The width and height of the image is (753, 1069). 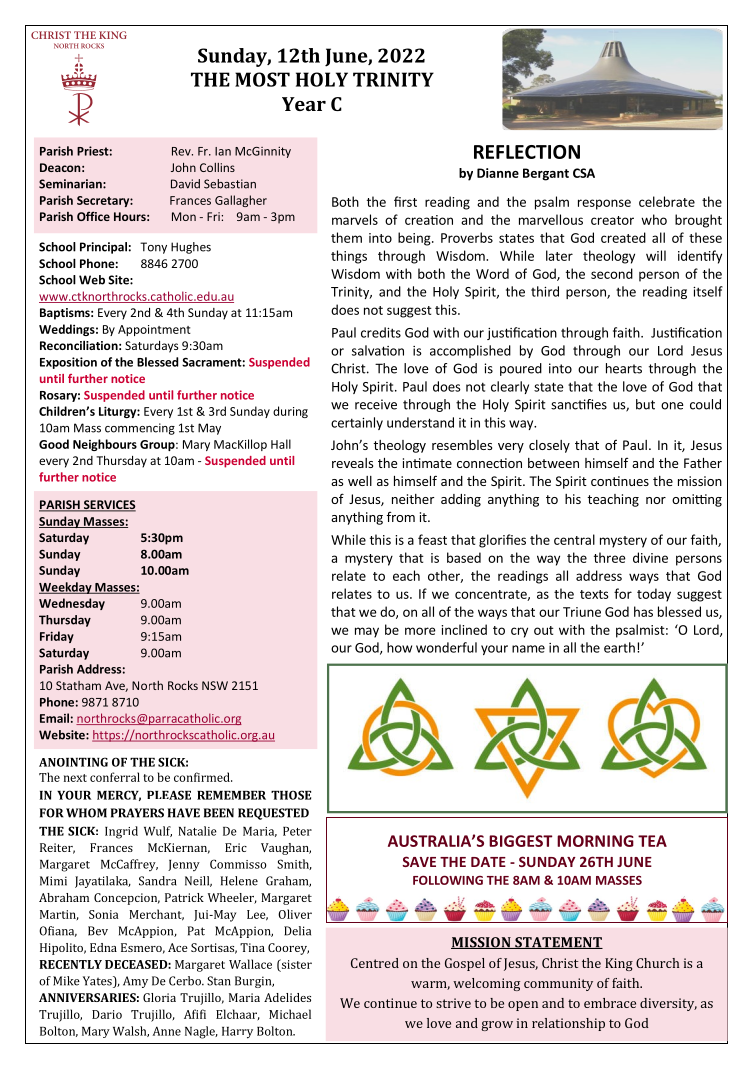 I want to click on credits, so click(x=381, y=332).
